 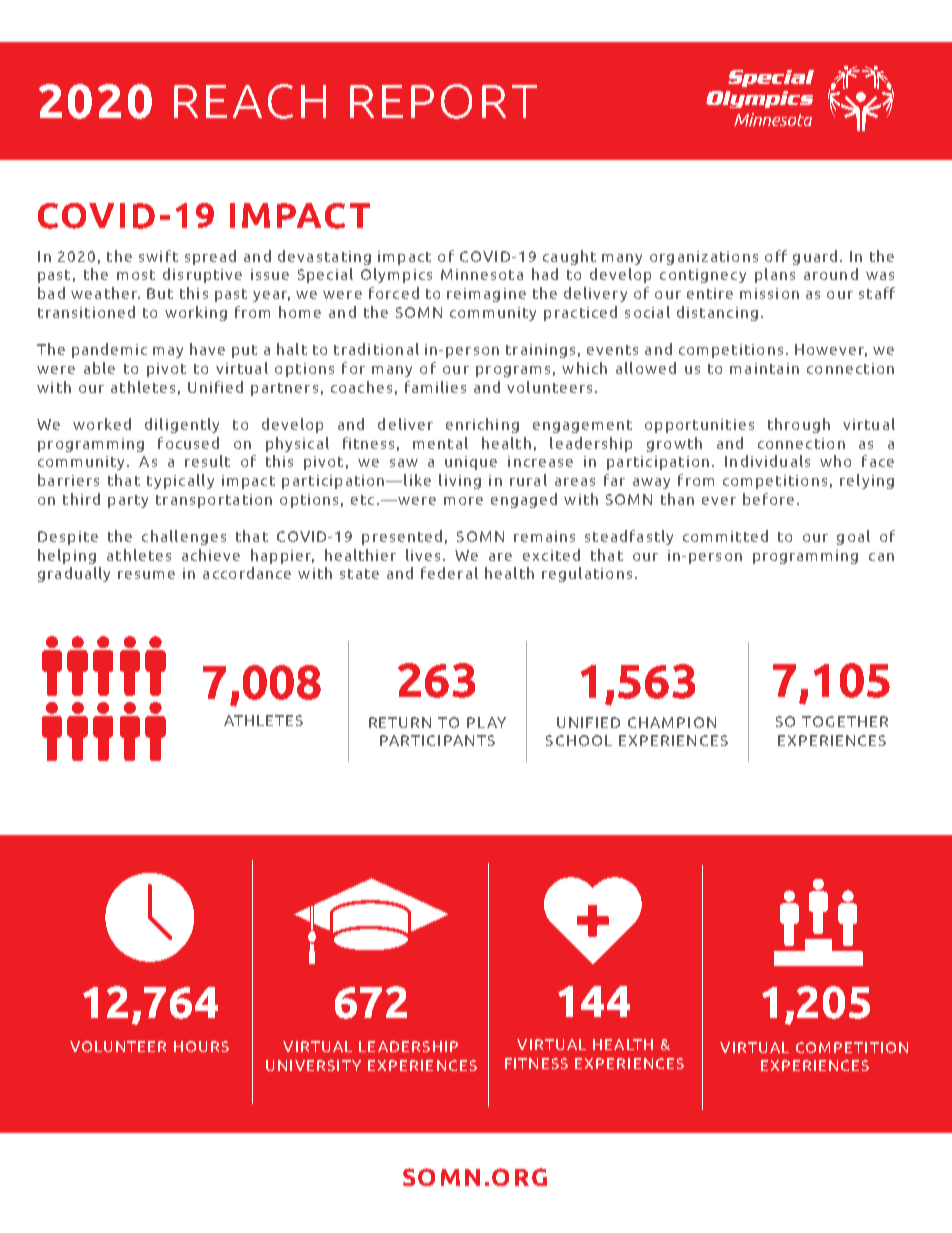 I want to click on REACH, so click(x=250, y=101).
